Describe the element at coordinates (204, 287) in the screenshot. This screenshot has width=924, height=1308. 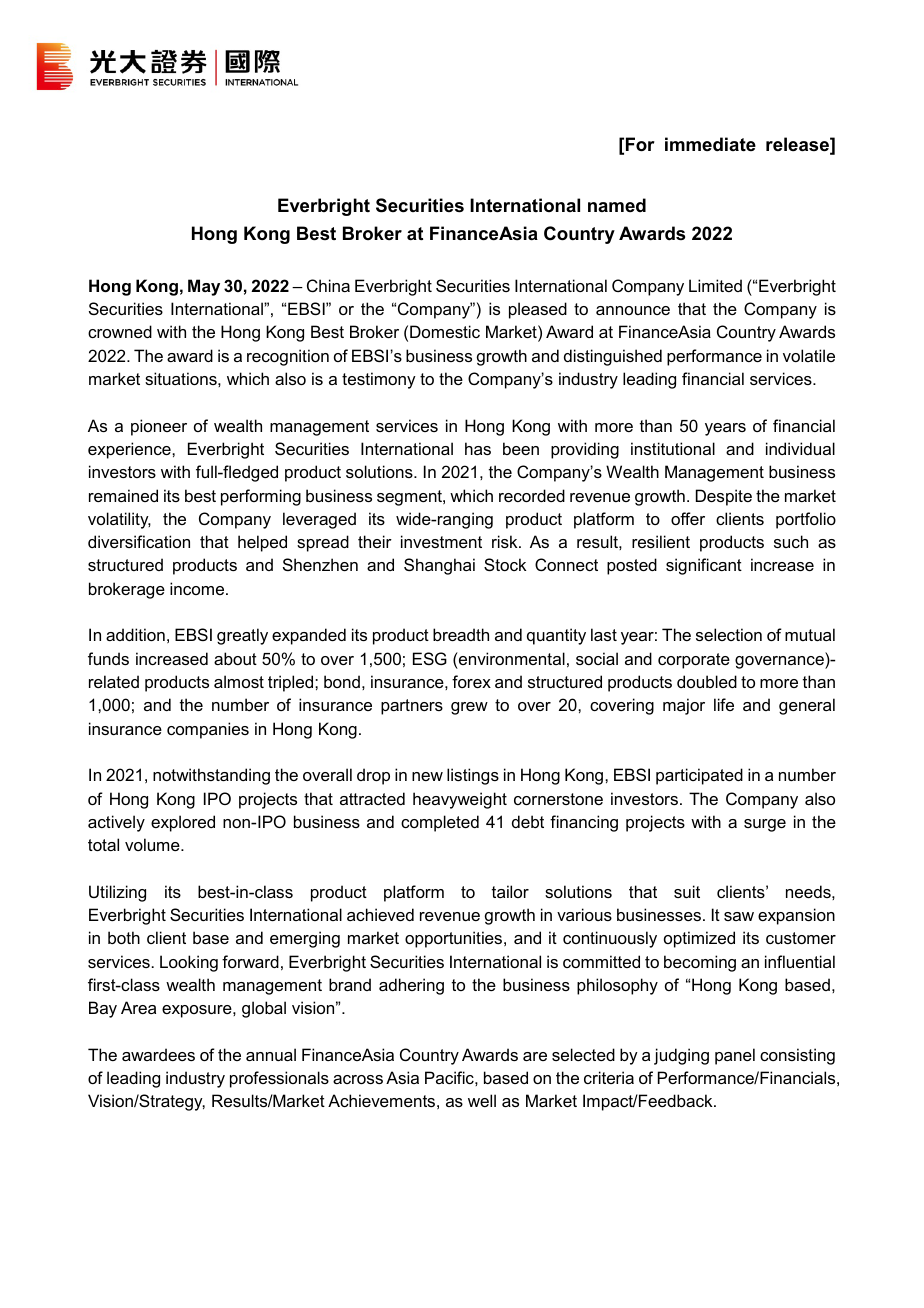
I see `May` at that location.
